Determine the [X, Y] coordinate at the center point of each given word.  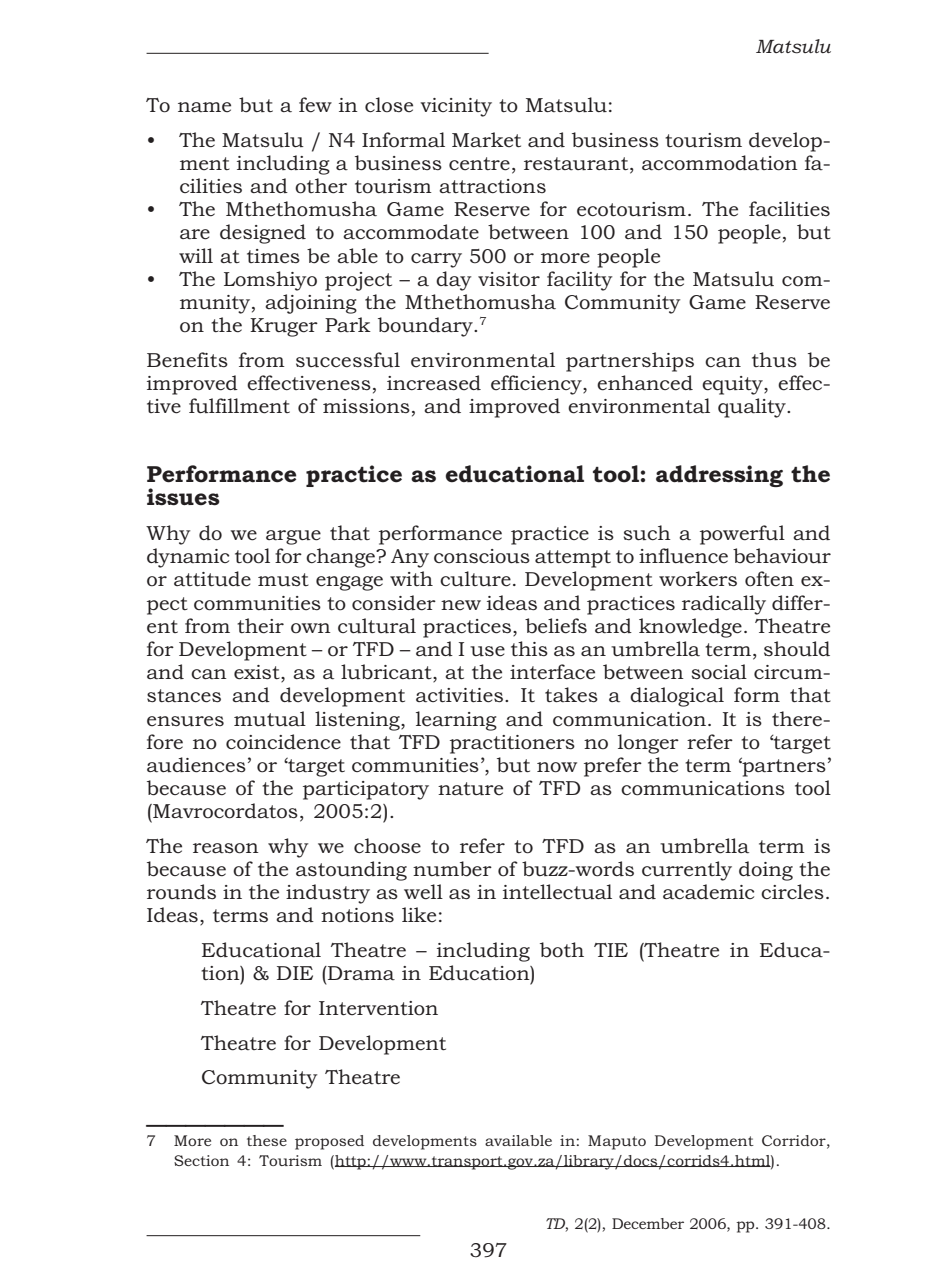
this [529, 648]
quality [753, 408]
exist [258, 673]
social [719, 672]
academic [708, 892]
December [648, 1223]
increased [434, 383]
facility [579, 281]
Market [486, 140]
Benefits [187, 360]
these [267, 1140]
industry [328, 894]
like [419, 915]
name [204, 107]
